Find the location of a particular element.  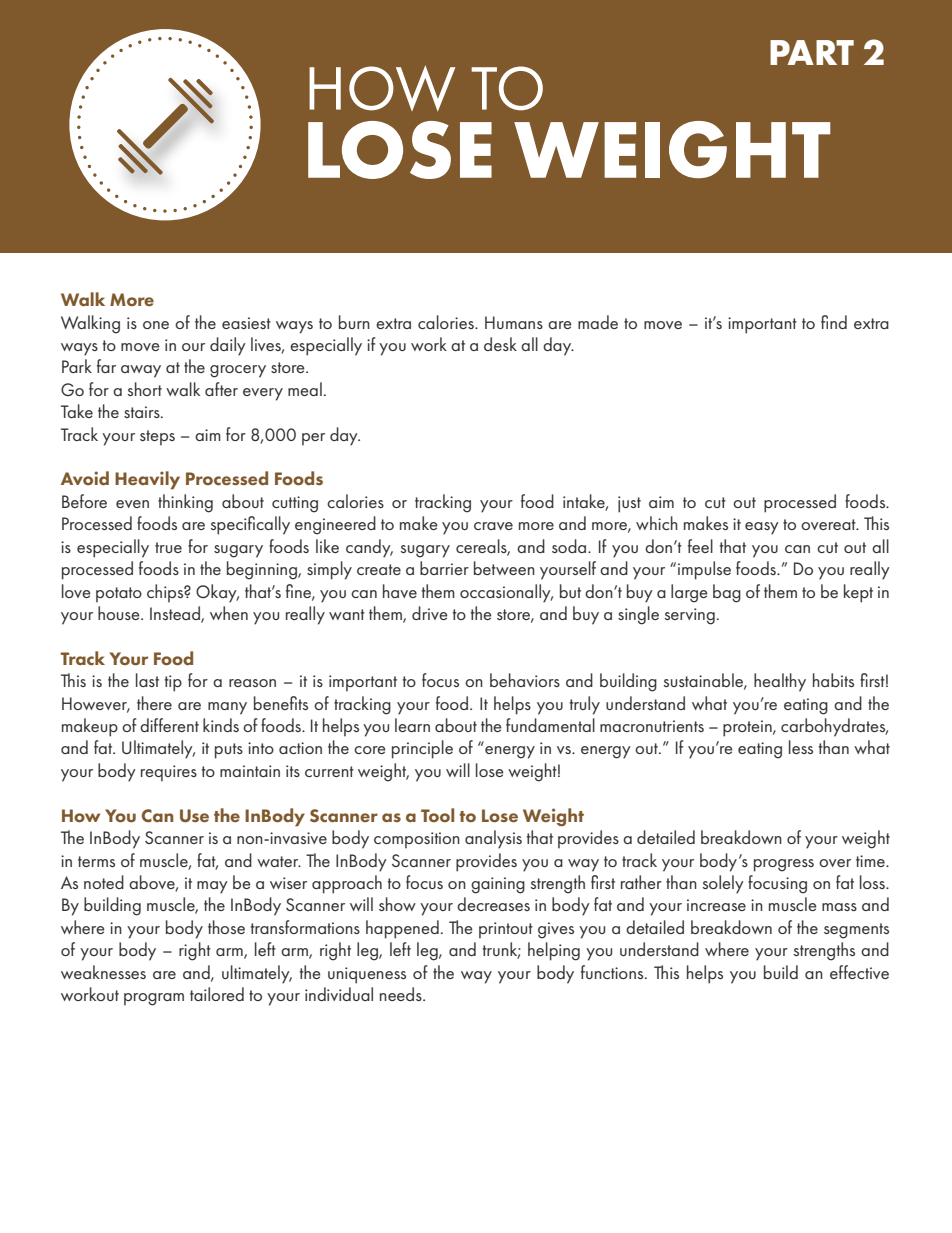

principle is located at coordinates (422, 749).
